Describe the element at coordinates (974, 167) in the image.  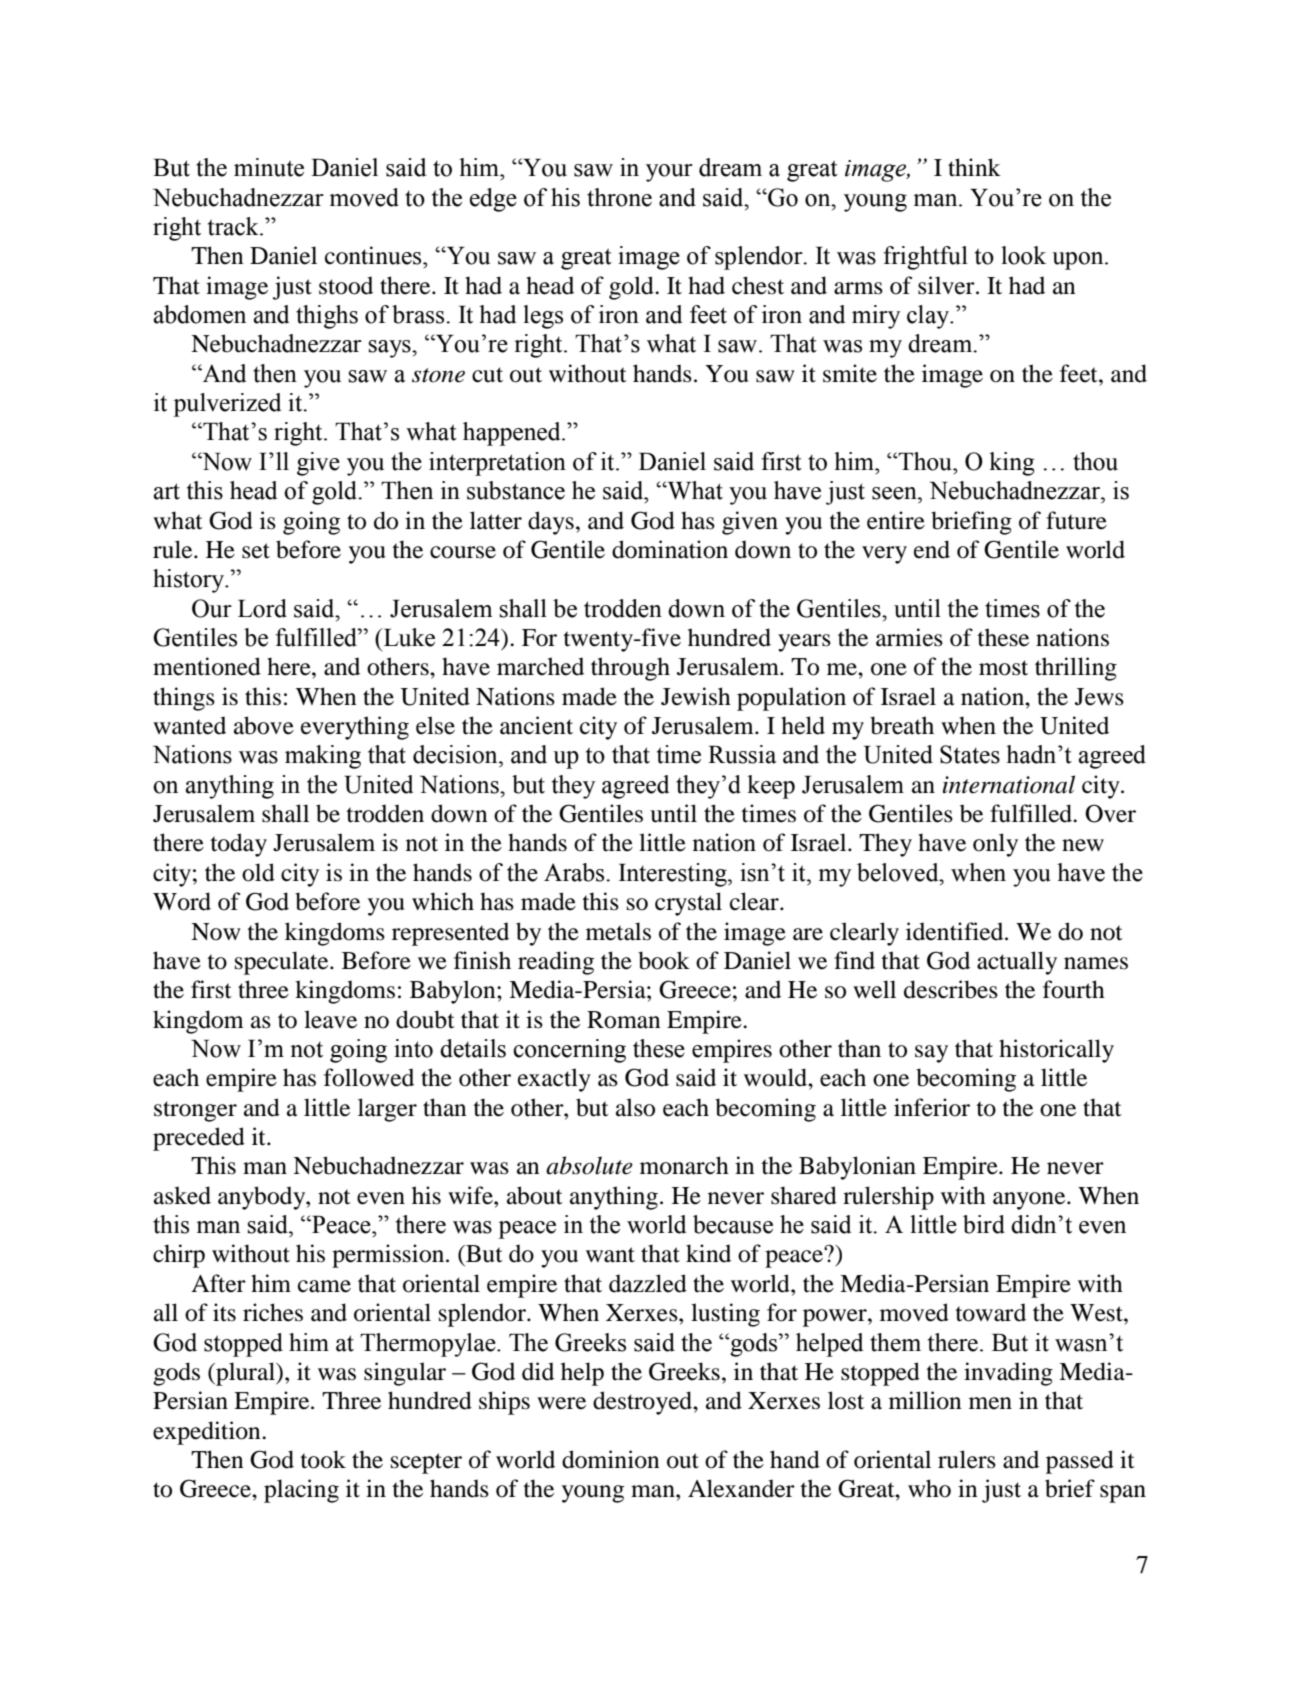
I see `think` at that location.
